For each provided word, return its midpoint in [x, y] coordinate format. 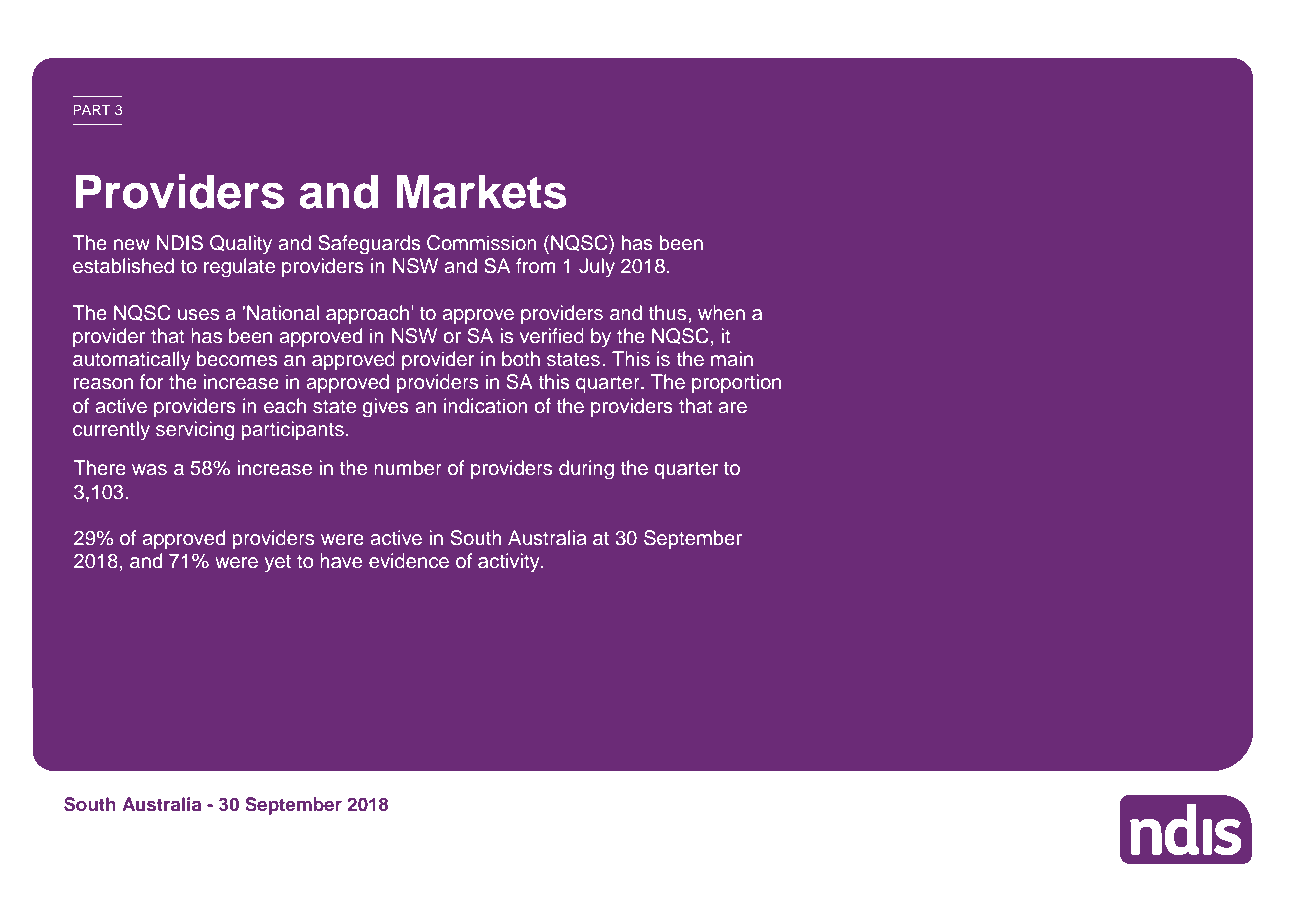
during [586, 470]
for [151, 381]
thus [668, 313]
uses [198, 315]
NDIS [180, 243]
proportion [736, 383]
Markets [482, 192]
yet [278, 564]
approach [367, 314]
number [408, 468]
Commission [482, 243]
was [149, 470]
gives [386, 408]
